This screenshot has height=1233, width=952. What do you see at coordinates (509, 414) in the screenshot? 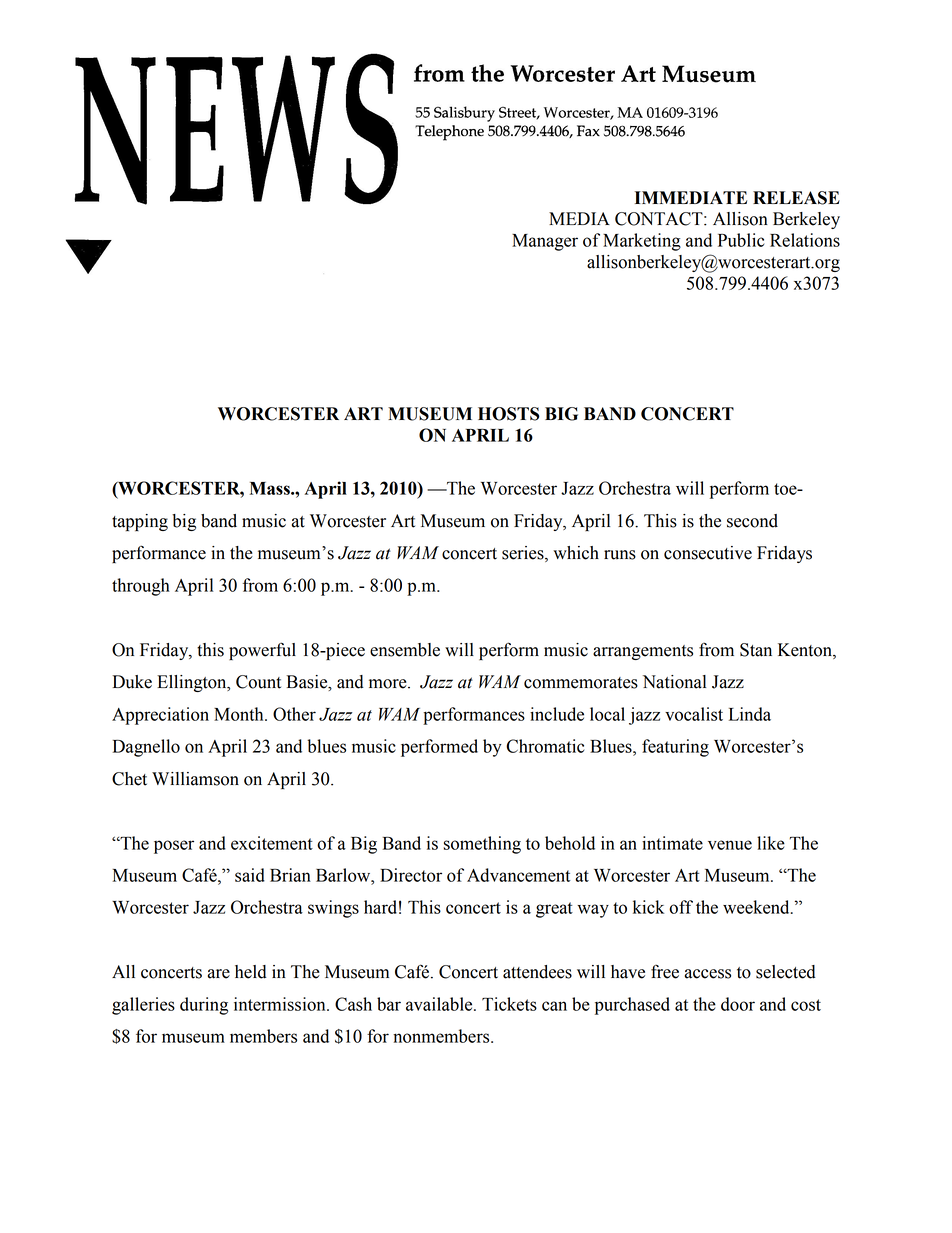
I see `HOSTS` at bounding box center [509, 414].
